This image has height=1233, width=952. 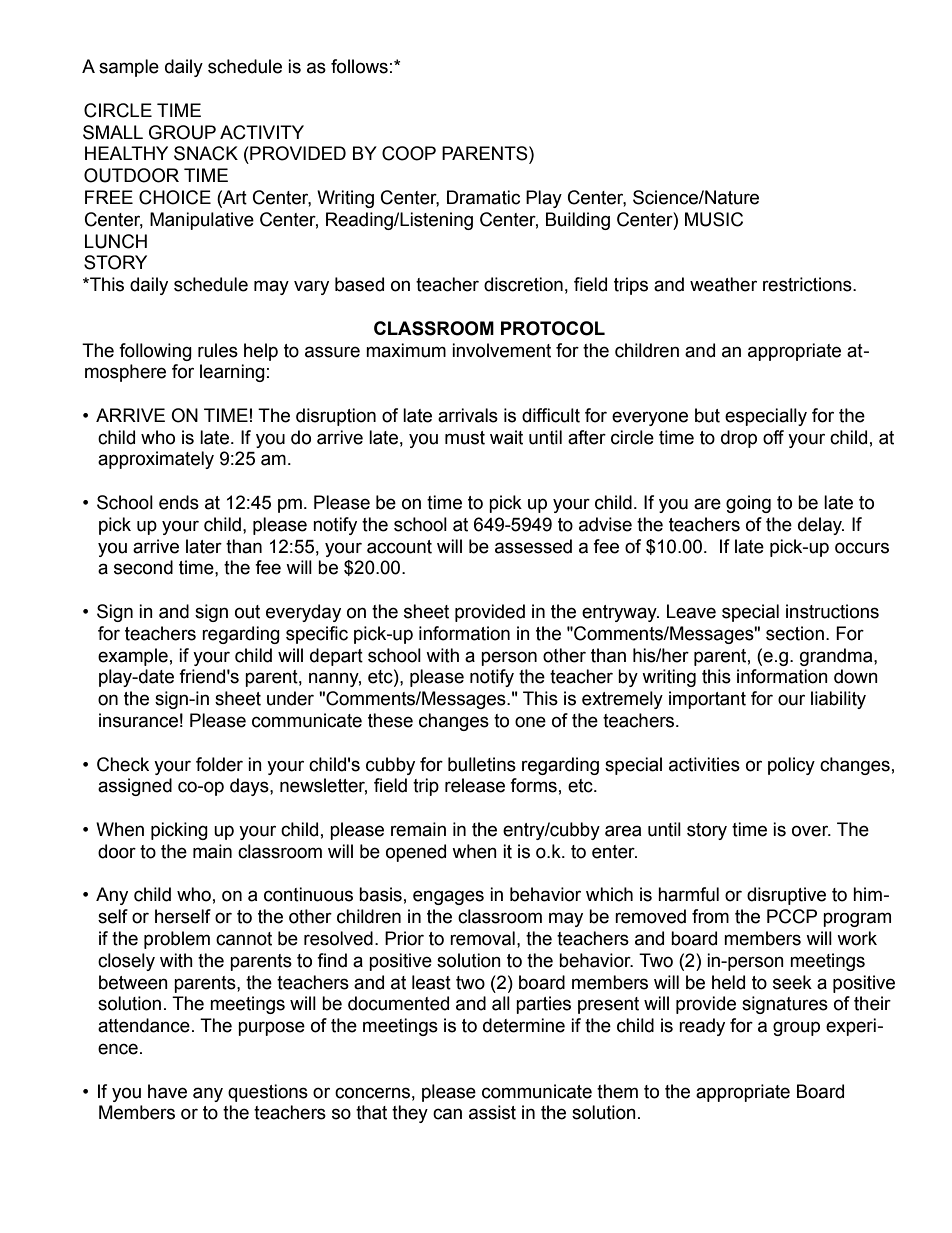 What do you see at coordinates (492, 1112) in the image?
I see `assist` at bounding box center [492, 1112].
